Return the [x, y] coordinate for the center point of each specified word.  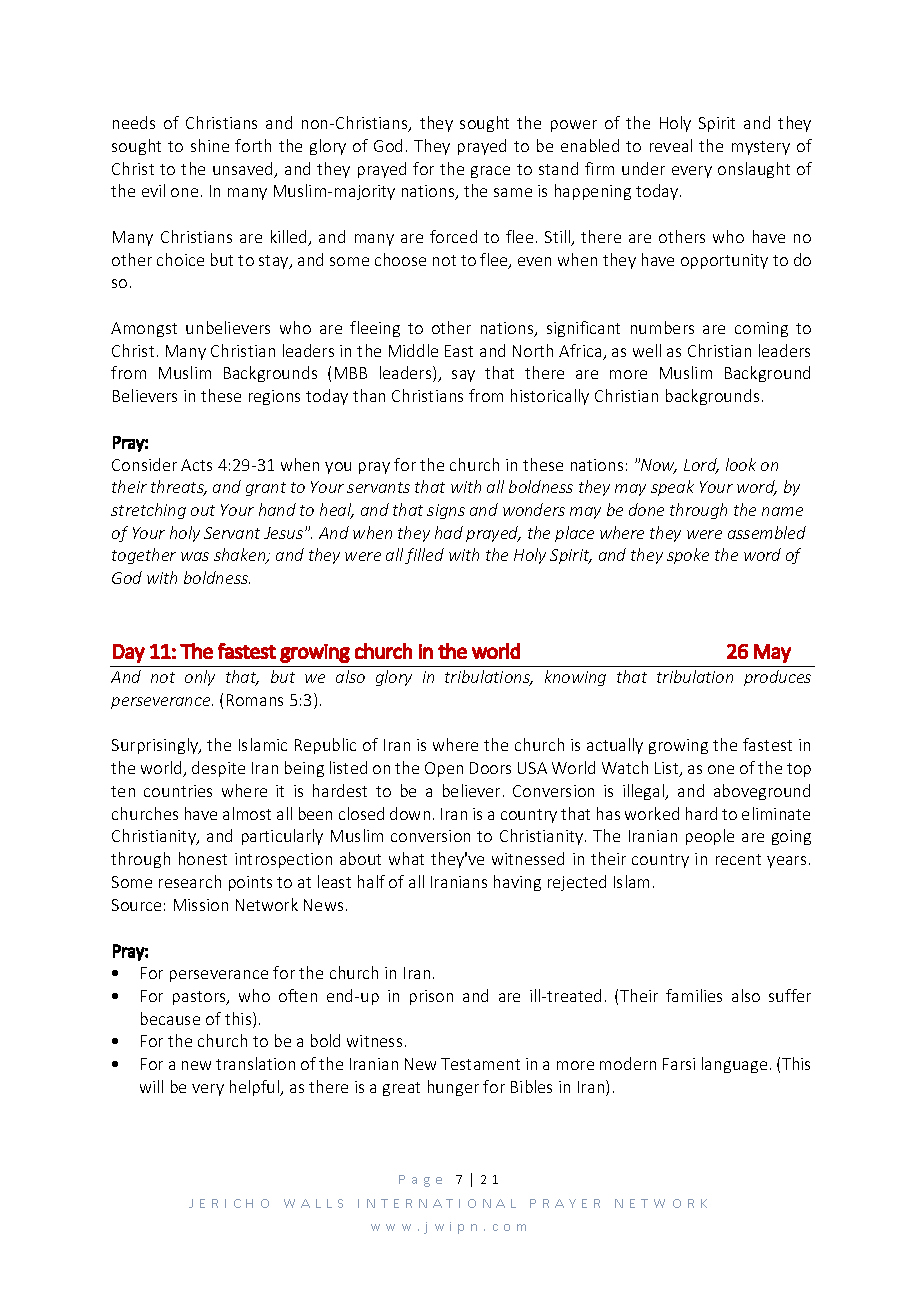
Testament [480, 1064]
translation [255, 1063]
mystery [761, 148]
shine [210, 145]
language [734, 1065]
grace [490, 172]
